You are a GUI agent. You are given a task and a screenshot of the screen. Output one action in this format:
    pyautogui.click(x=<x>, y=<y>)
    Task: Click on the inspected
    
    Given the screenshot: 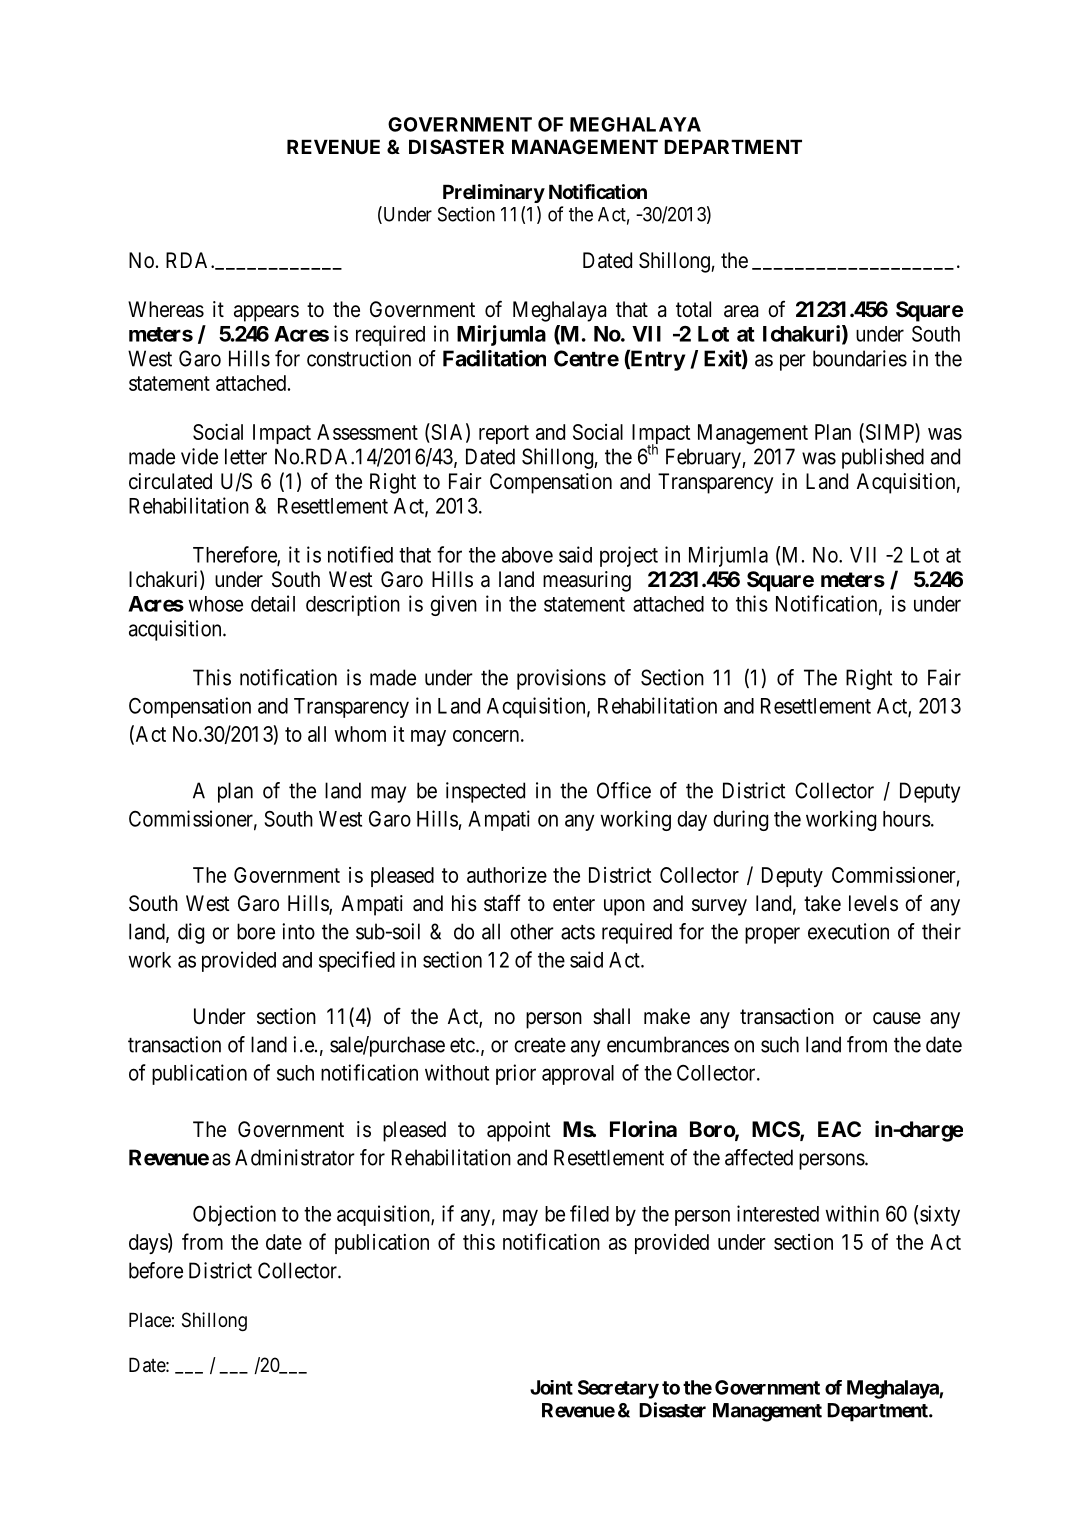 What is the action you would take?
    pyautogui.click(x=485, y=792)
